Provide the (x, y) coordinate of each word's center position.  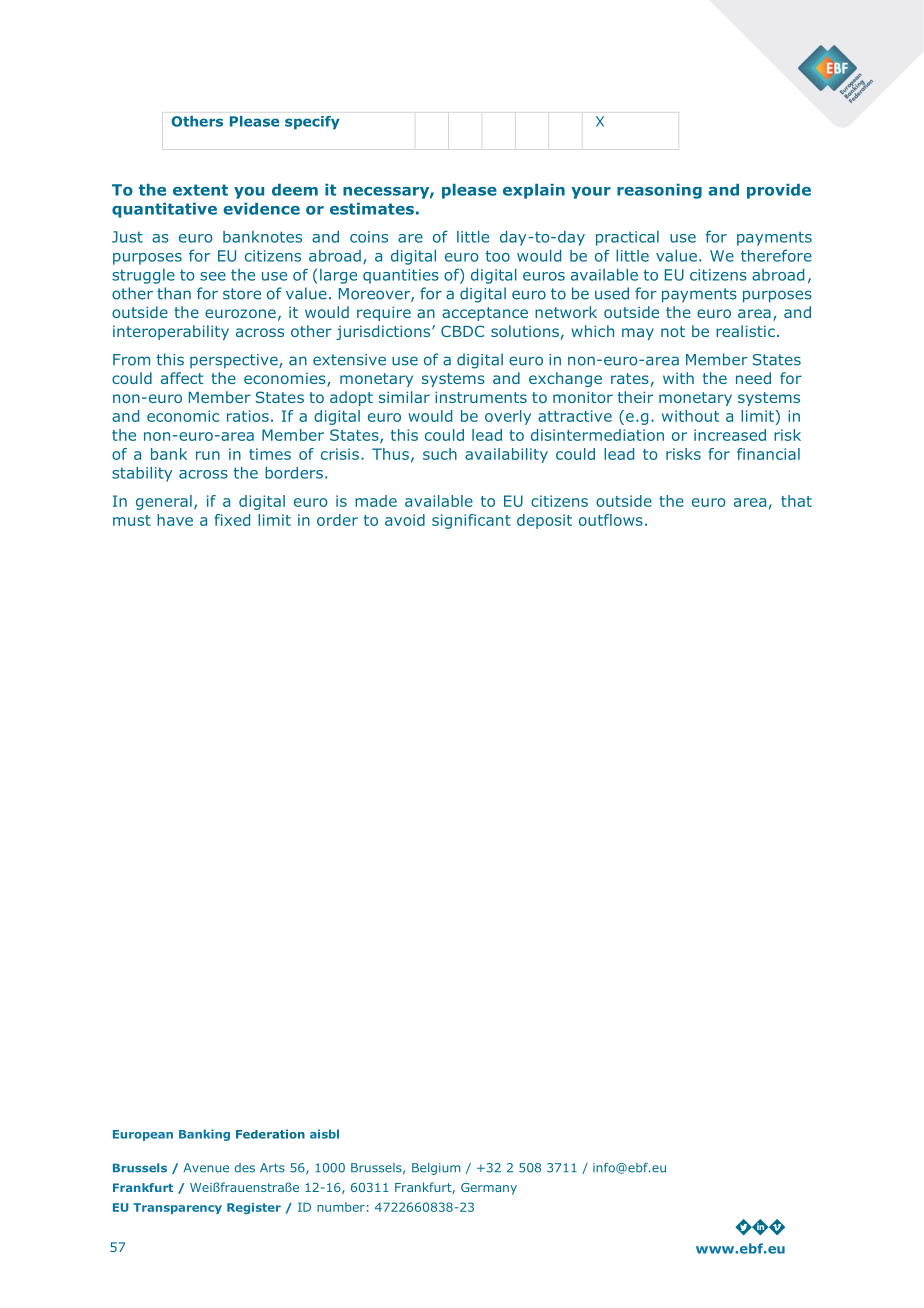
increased (730, 435)
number (341, 1207)
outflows (611, 520)
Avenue (206, 1168)
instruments (481, 397)
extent (200, 190)
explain (534, 191)
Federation (270, 1134)
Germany (489, 1189)
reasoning (659, 191)
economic (183, 416)
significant (471, 521)
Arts (272, 1168)
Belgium (436, 1169)
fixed (232, 520)
